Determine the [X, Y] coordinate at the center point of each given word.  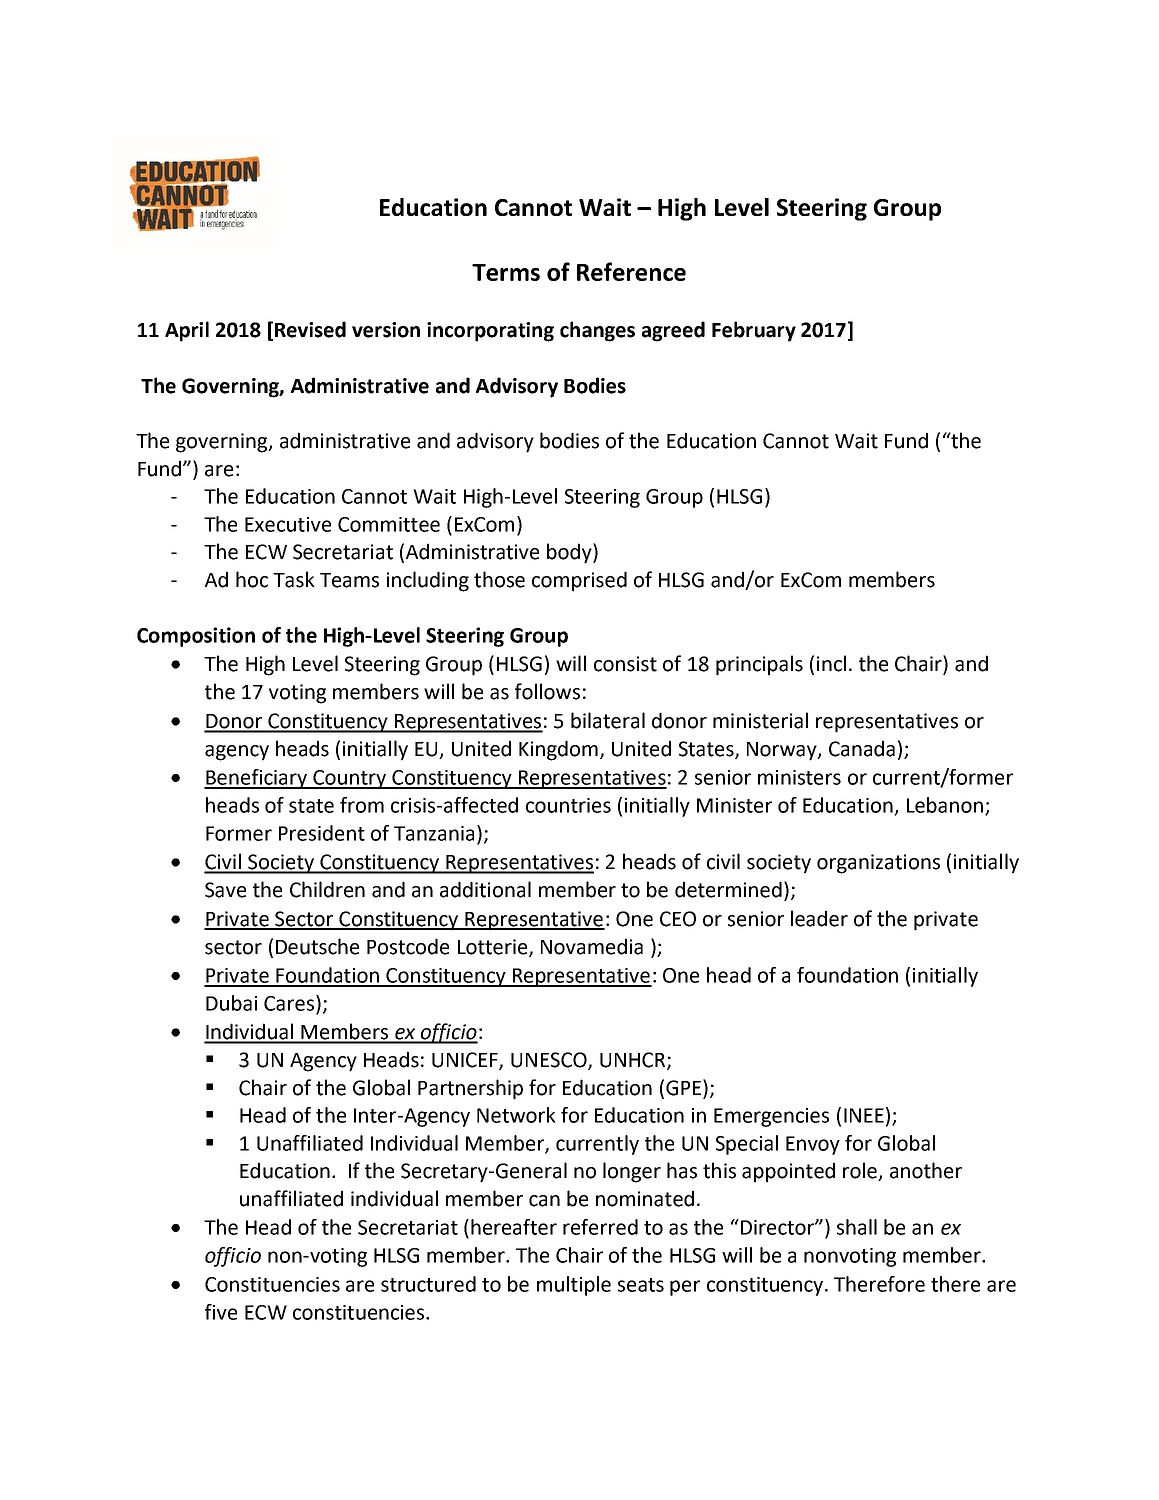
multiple [574, 1286]
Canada [862, 748]
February [754, 331]
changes [597, 331]
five [221, 1312]
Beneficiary [257, 779]
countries [568, 805]
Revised [310, 329]
